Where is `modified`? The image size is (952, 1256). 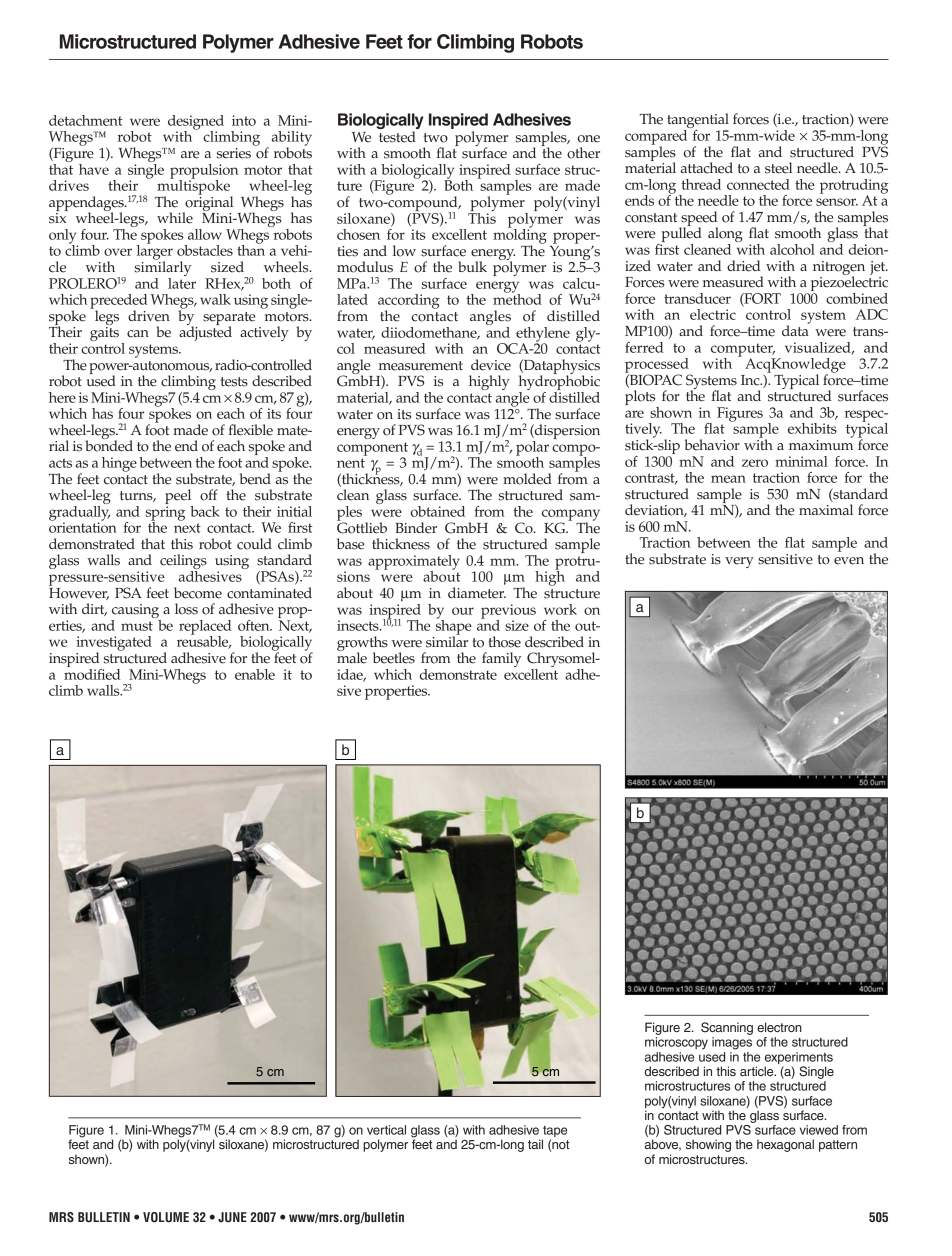
modified is located at coordinates (92, 673).
